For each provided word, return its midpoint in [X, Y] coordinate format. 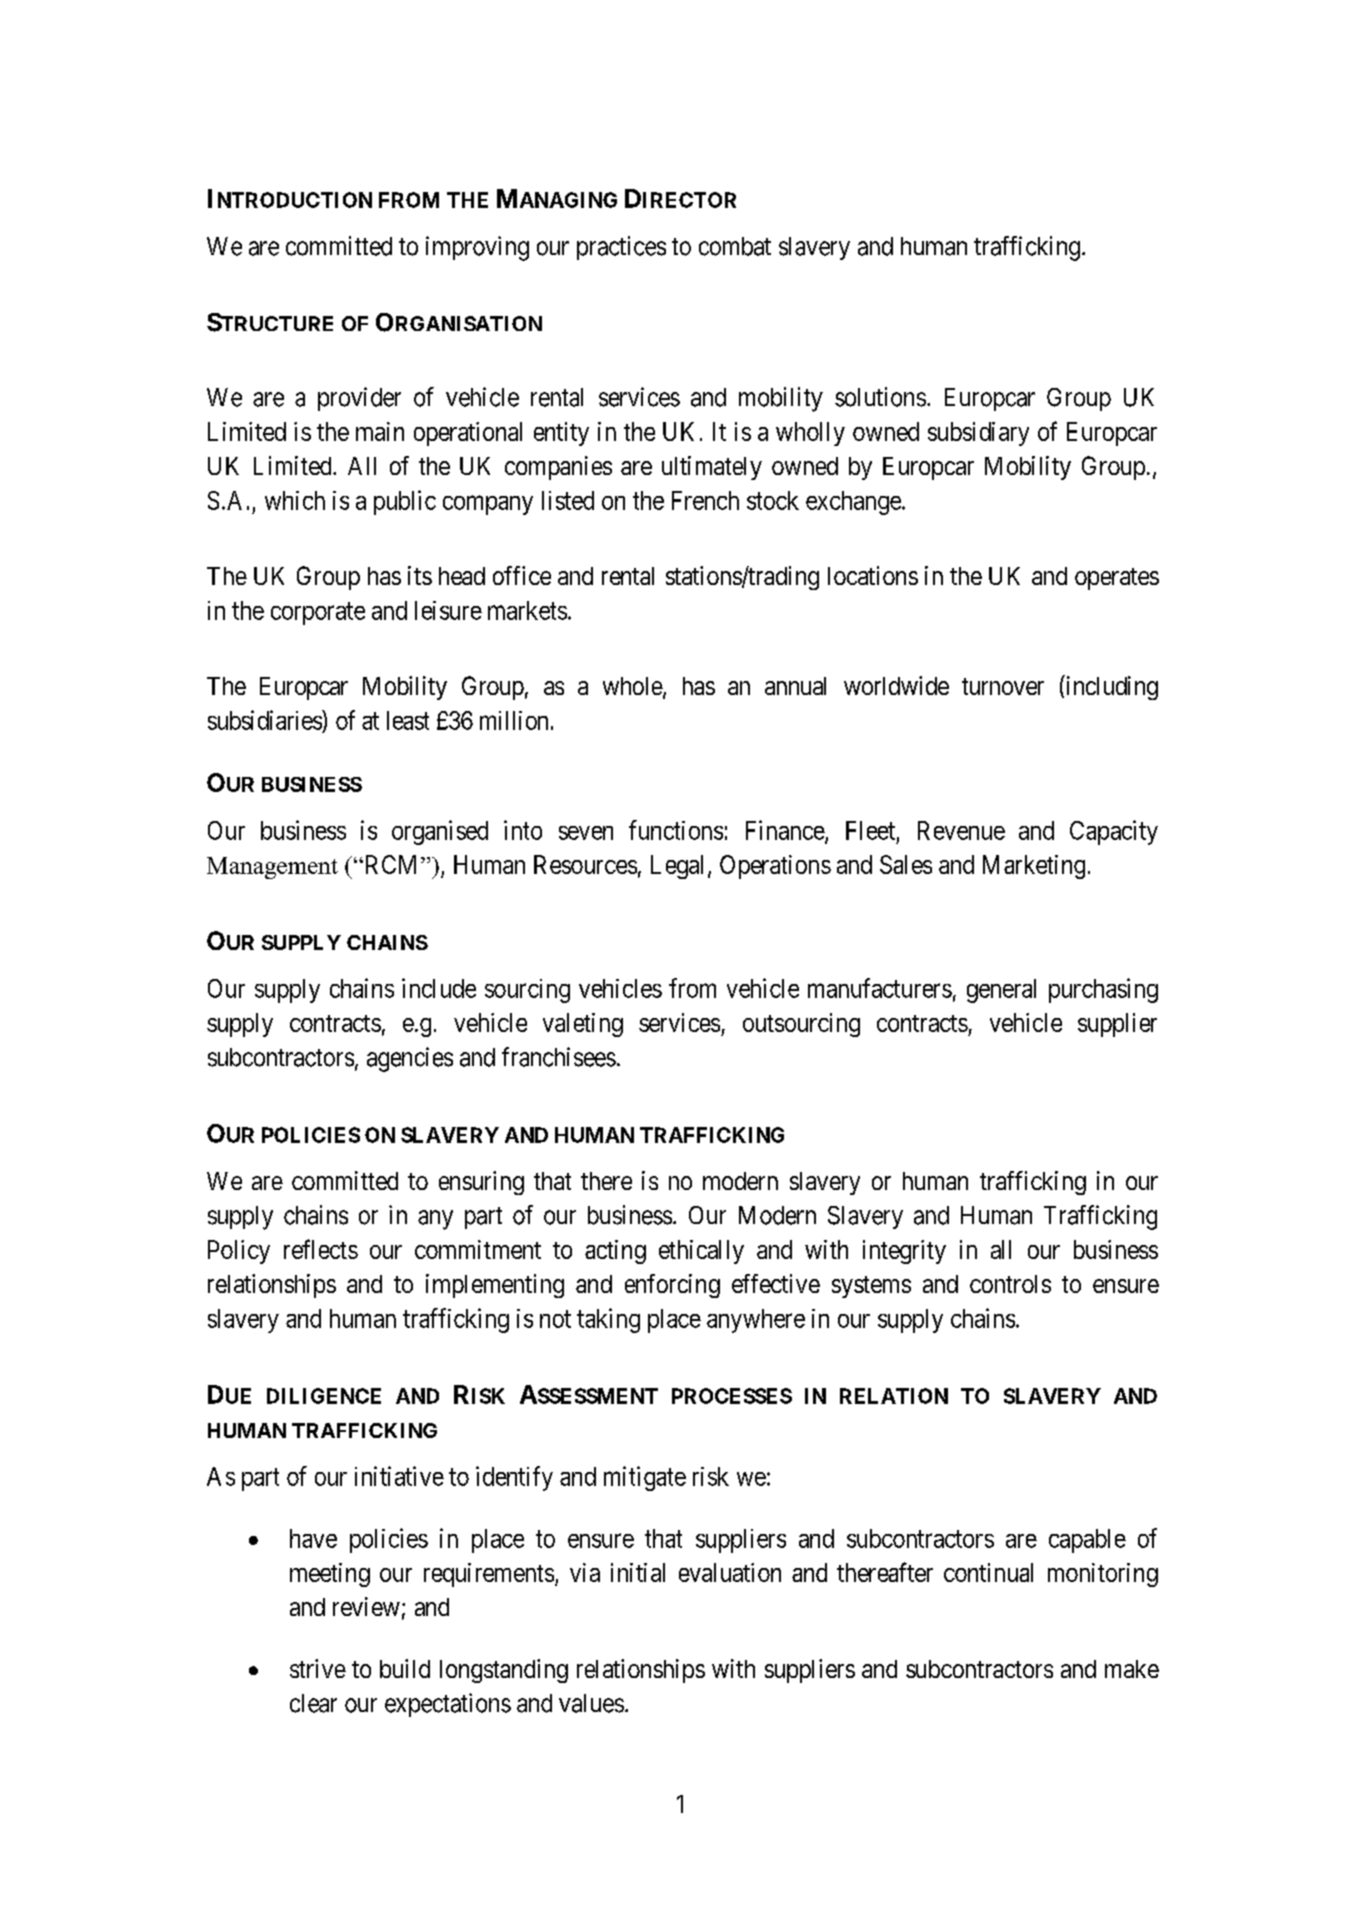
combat [735, 246]
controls [1010, 1284]
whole [633, 687]
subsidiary [978, 434]
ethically [701, 1252]
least [408, 720]
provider [359, 399]
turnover [1003, 686]
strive [318, 1668]
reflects [321, 1249]
